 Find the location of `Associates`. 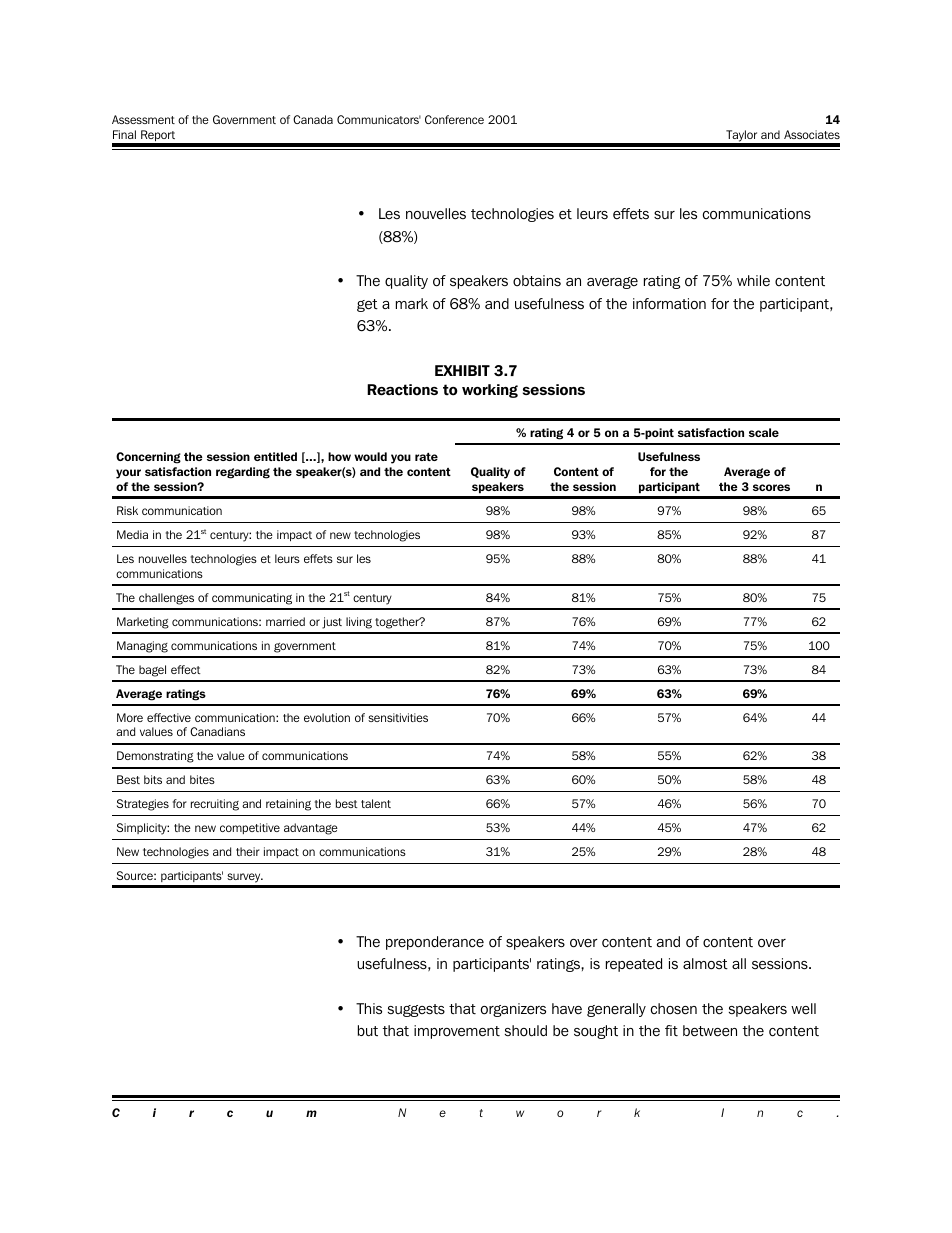

Associates is located at coordinates (812, 134).
